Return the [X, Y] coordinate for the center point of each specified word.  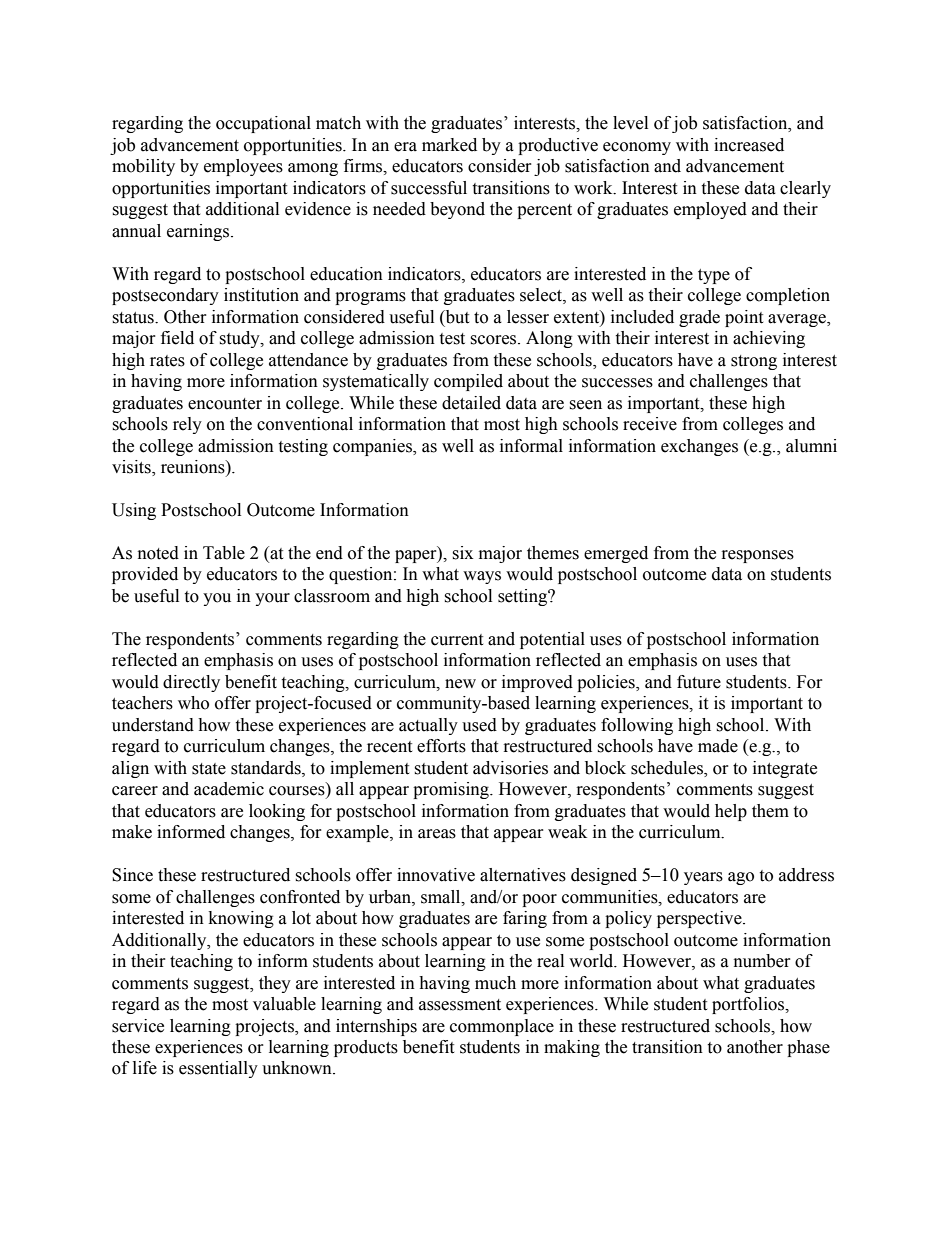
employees [243, 167]
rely [187, 425]
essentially [218, 1069]
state [209, 769]
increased [749, 145]
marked [449, 145]
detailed [471, 403]
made [718, 746]
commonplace [502, 1027]
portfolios [749, 1005]
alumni [811, 446]
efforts [441, 746]
